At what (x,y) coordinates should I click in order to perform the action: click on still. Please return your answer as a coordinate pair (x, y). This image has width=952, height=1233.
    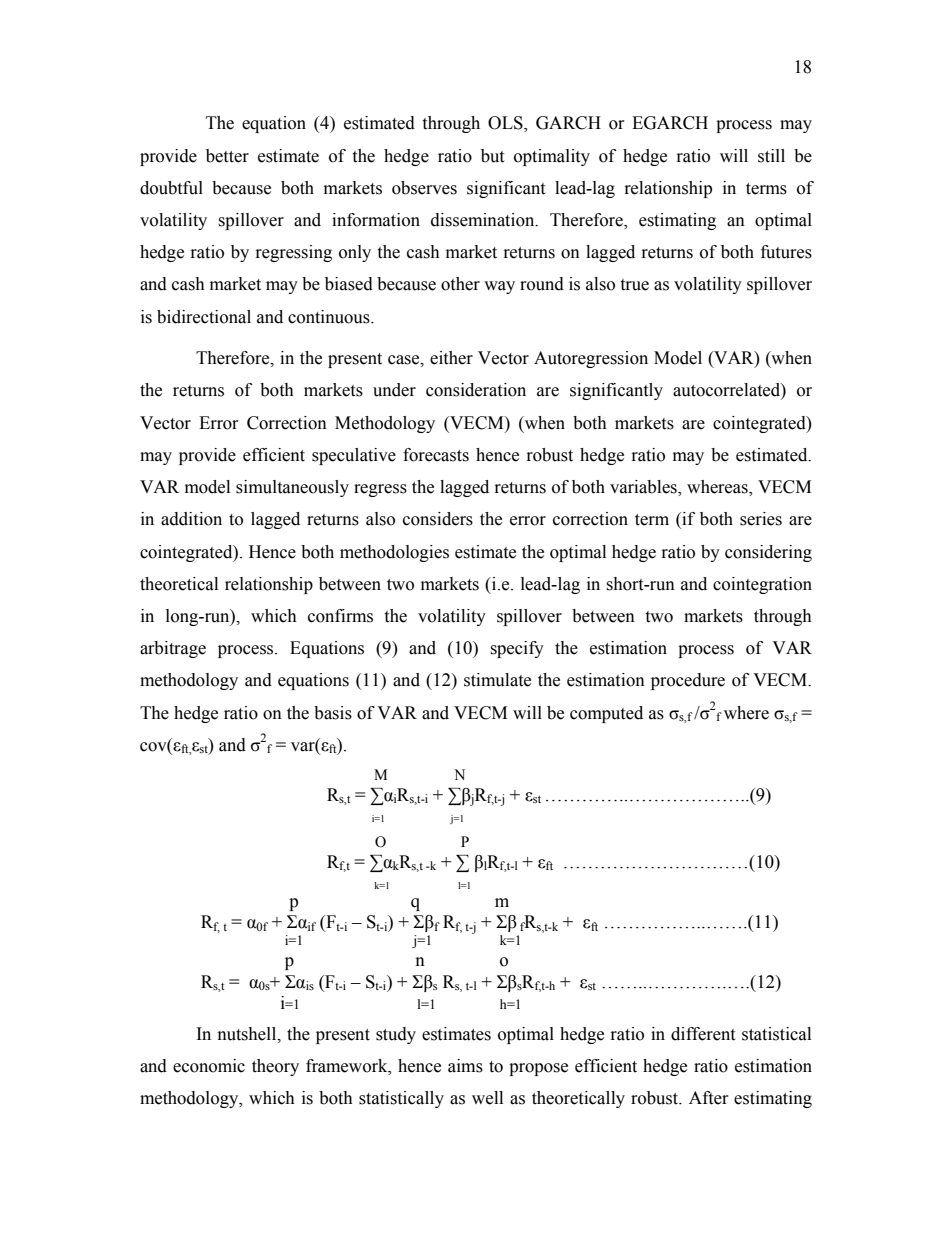
    Looking at the image, I should click on (771, 156).
